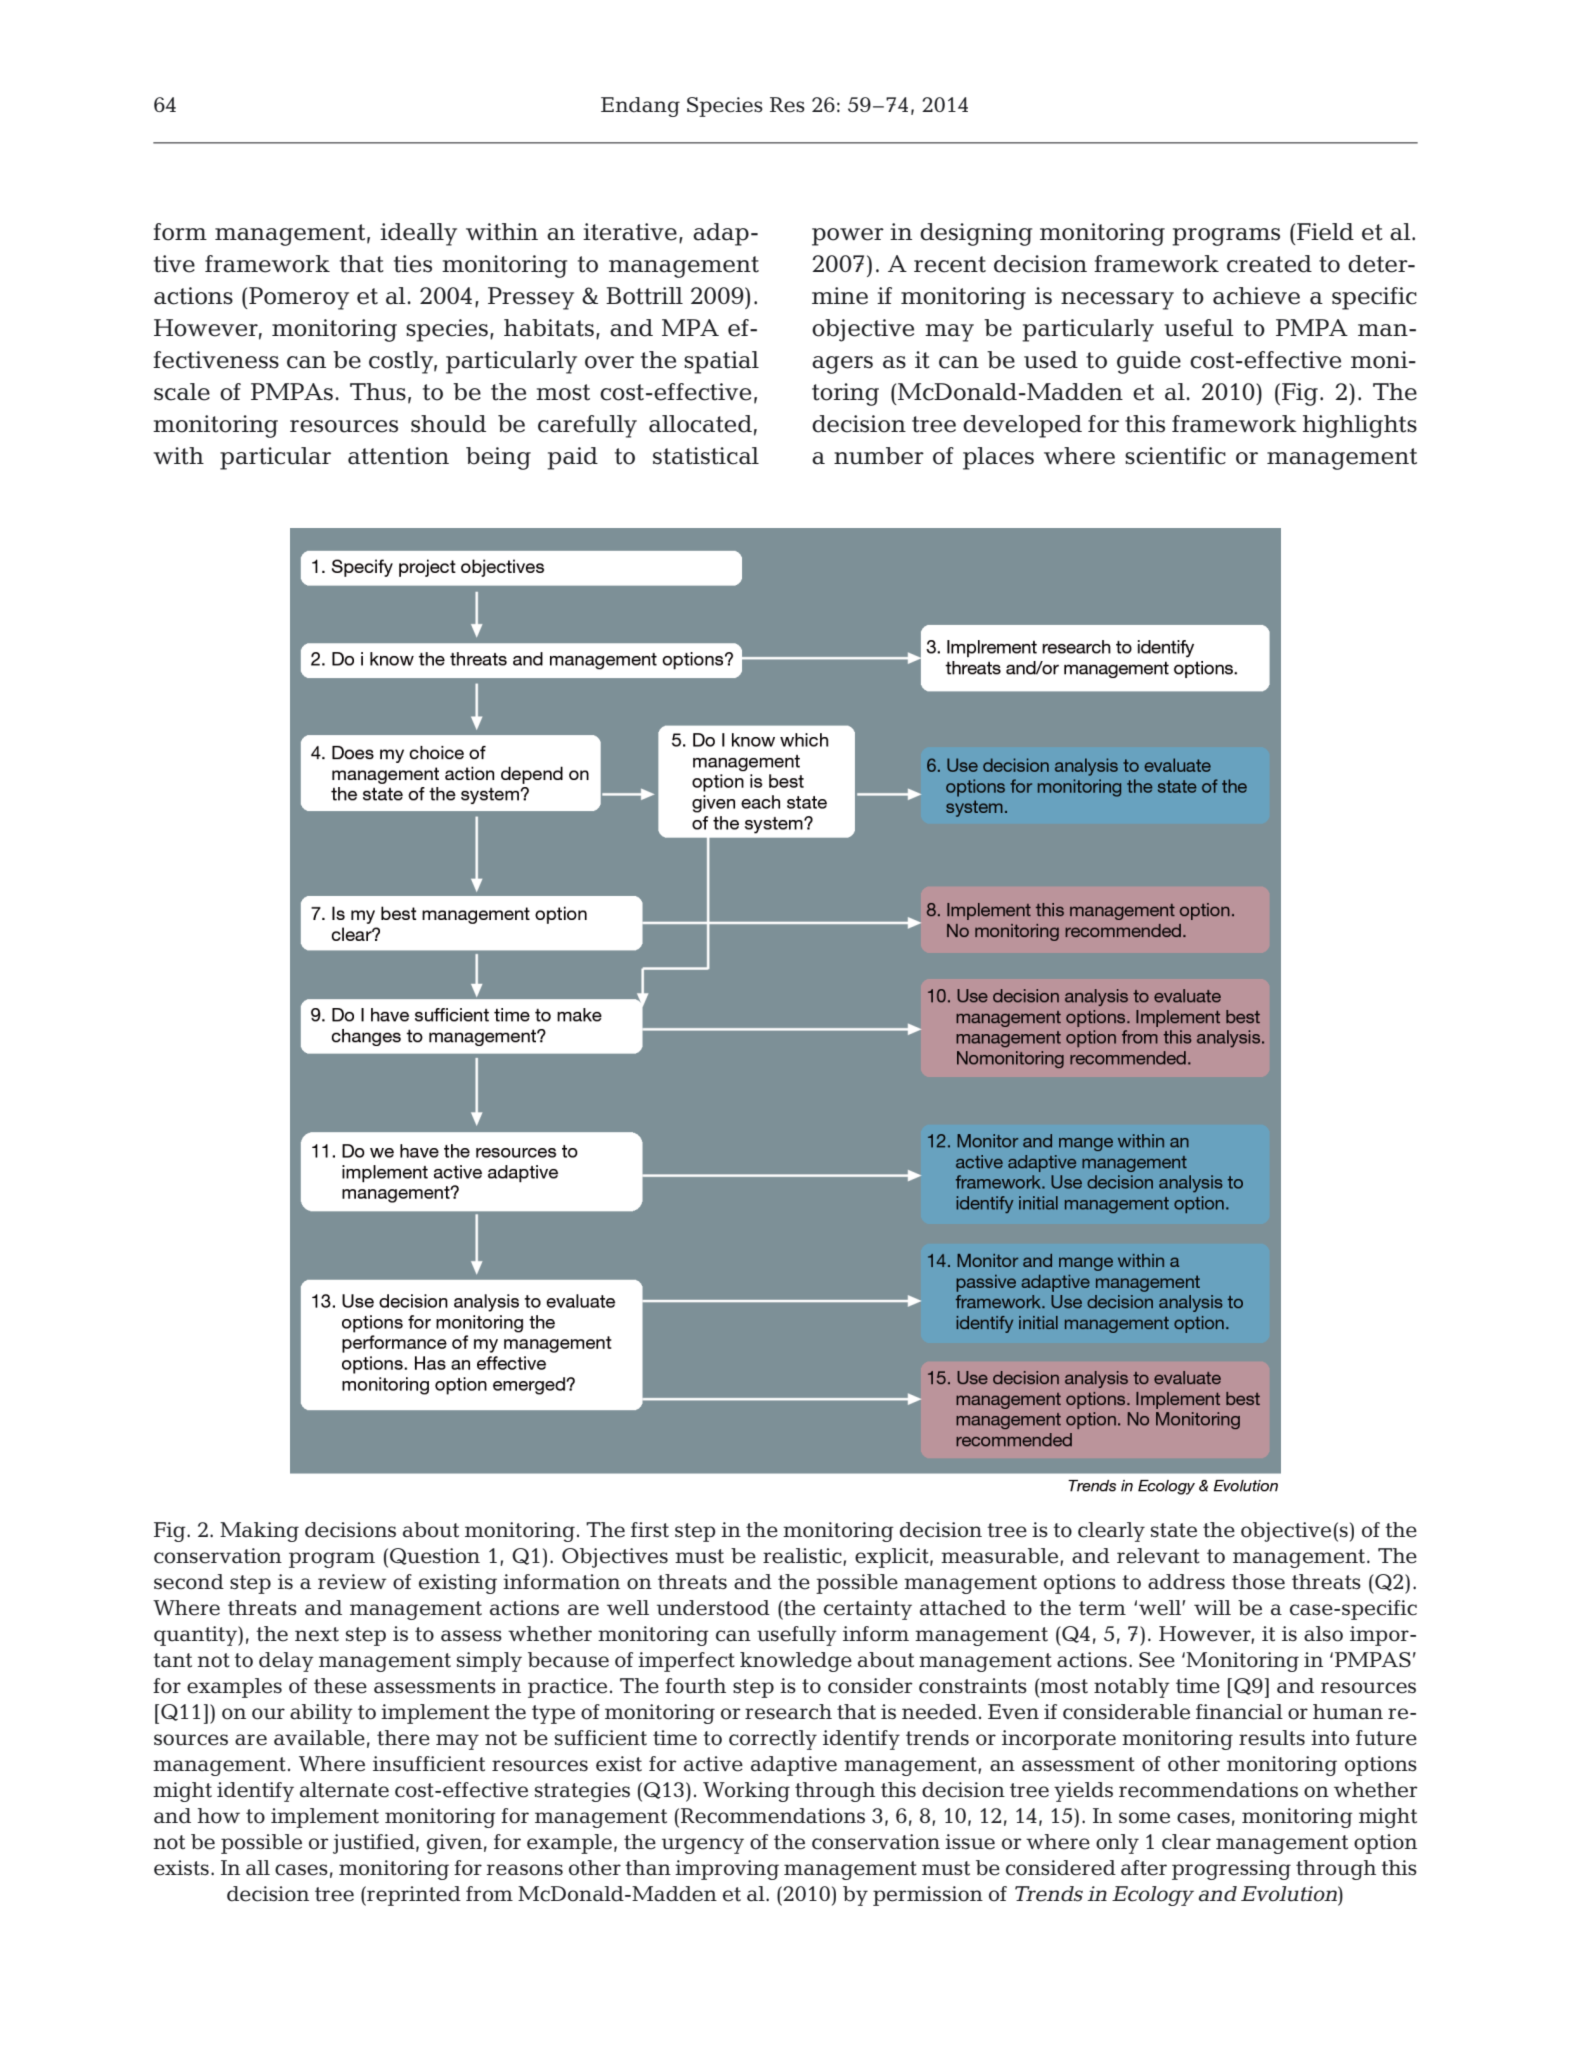  What do you see at coordinates (344, 1790) in the document?
I see `alternate` at bounding box center [344, 1790].
